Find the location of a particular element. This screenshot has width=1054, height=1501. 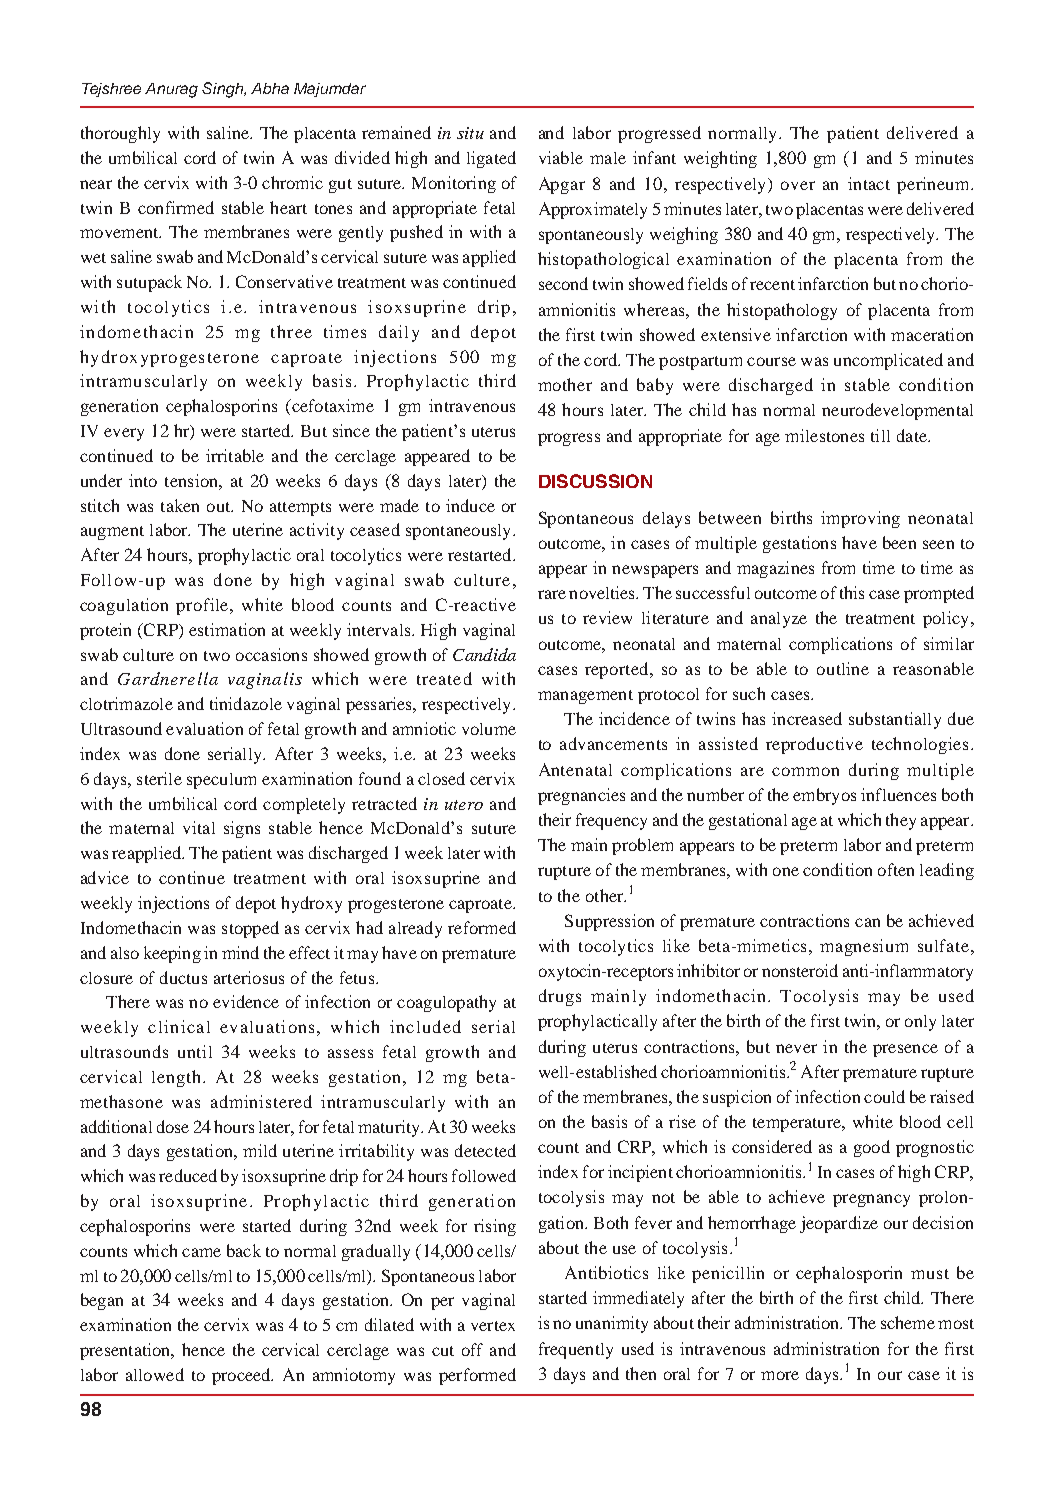

could is located at coordinates (884, 1096).
